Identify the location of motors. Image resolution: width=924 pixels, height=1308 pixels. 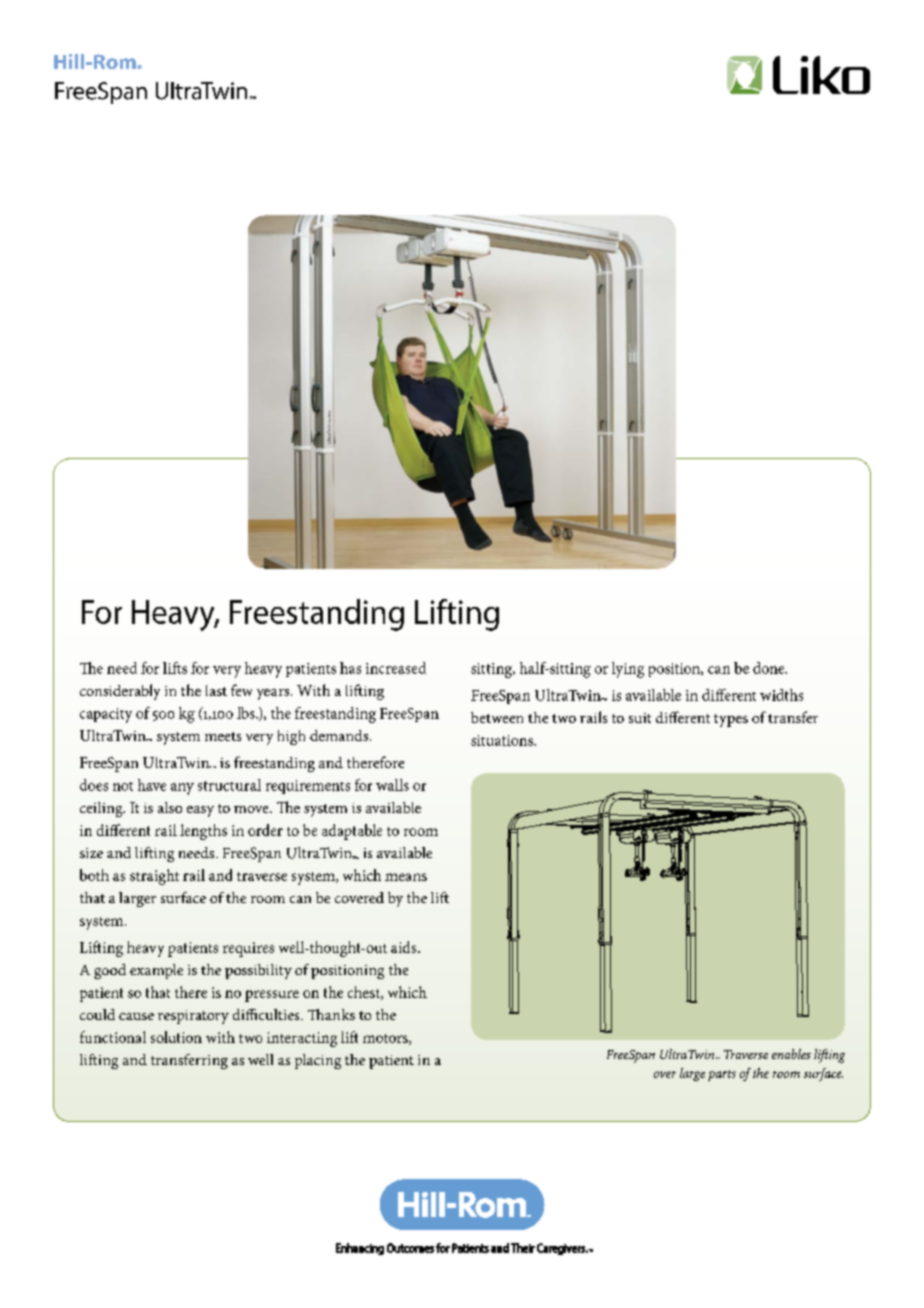
(386, 1039).
